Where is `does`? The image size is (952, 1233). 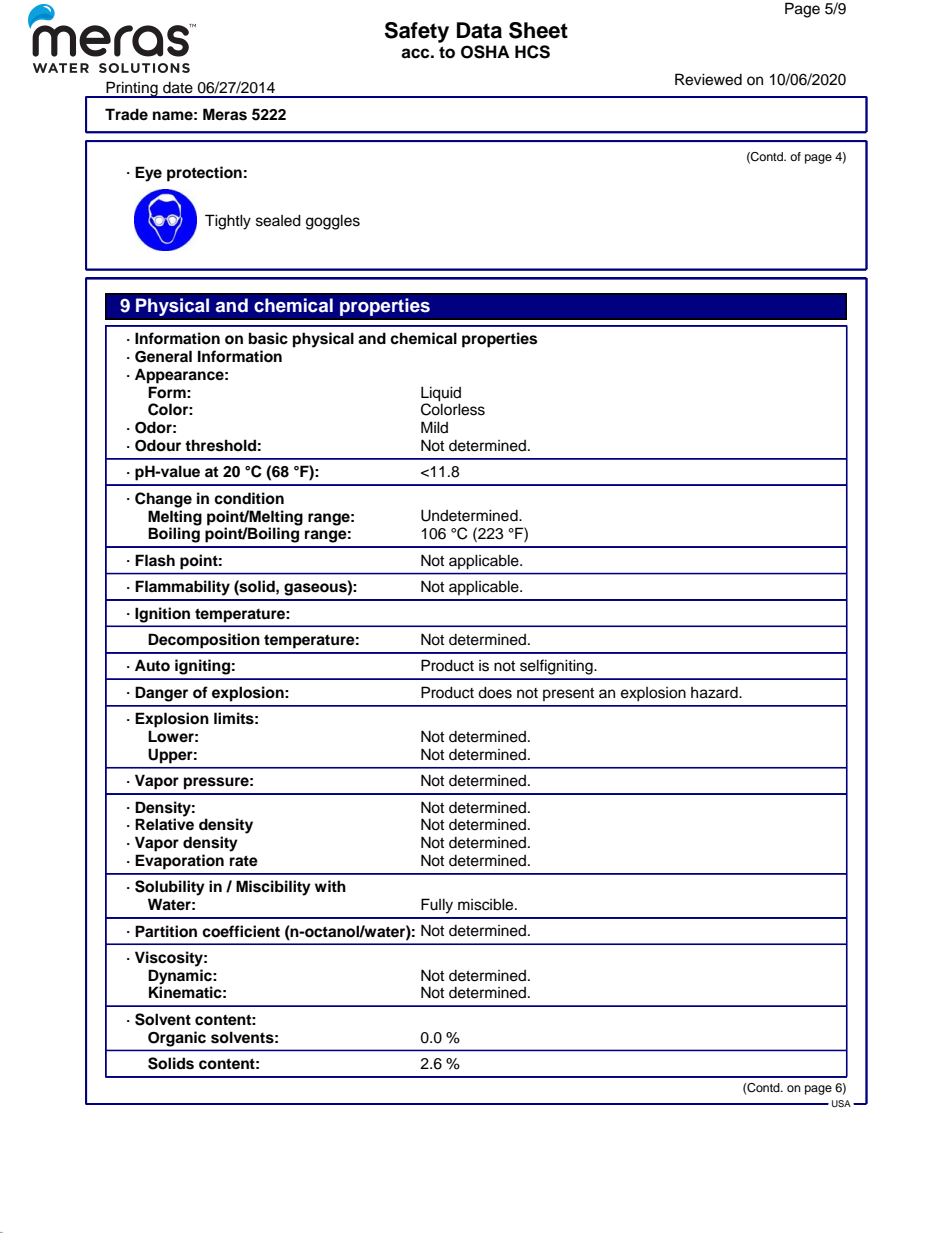 does is located at coordinates (495, 692).
